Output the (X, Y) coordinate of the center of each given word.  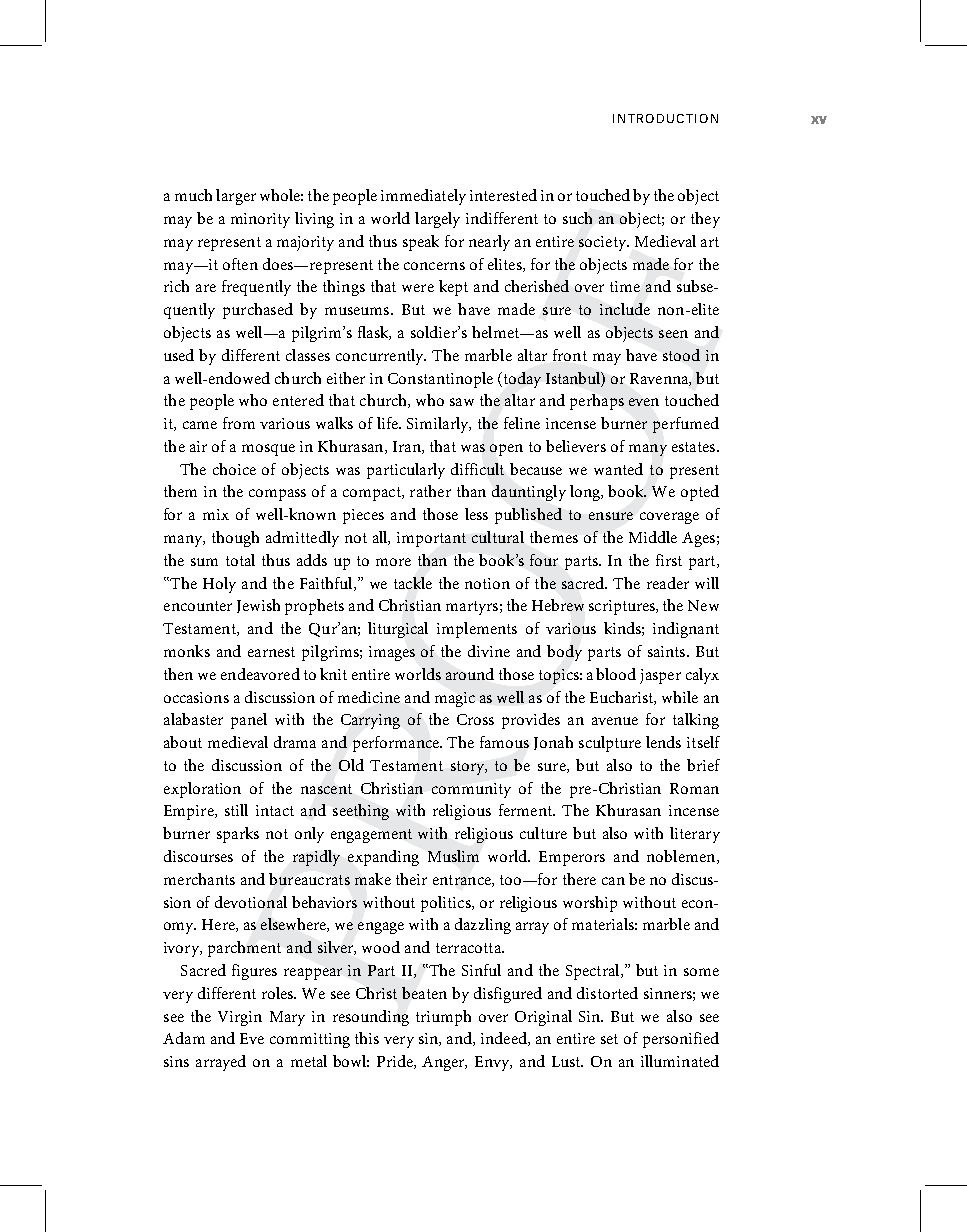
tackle (413, 583)
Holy (219, 585)
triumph (443, 1018)
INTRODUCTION (665, 118)
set (609, 1039)
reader (668, 583)
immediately (423, 197)
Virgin (240, 1018)
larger (236, 197)
